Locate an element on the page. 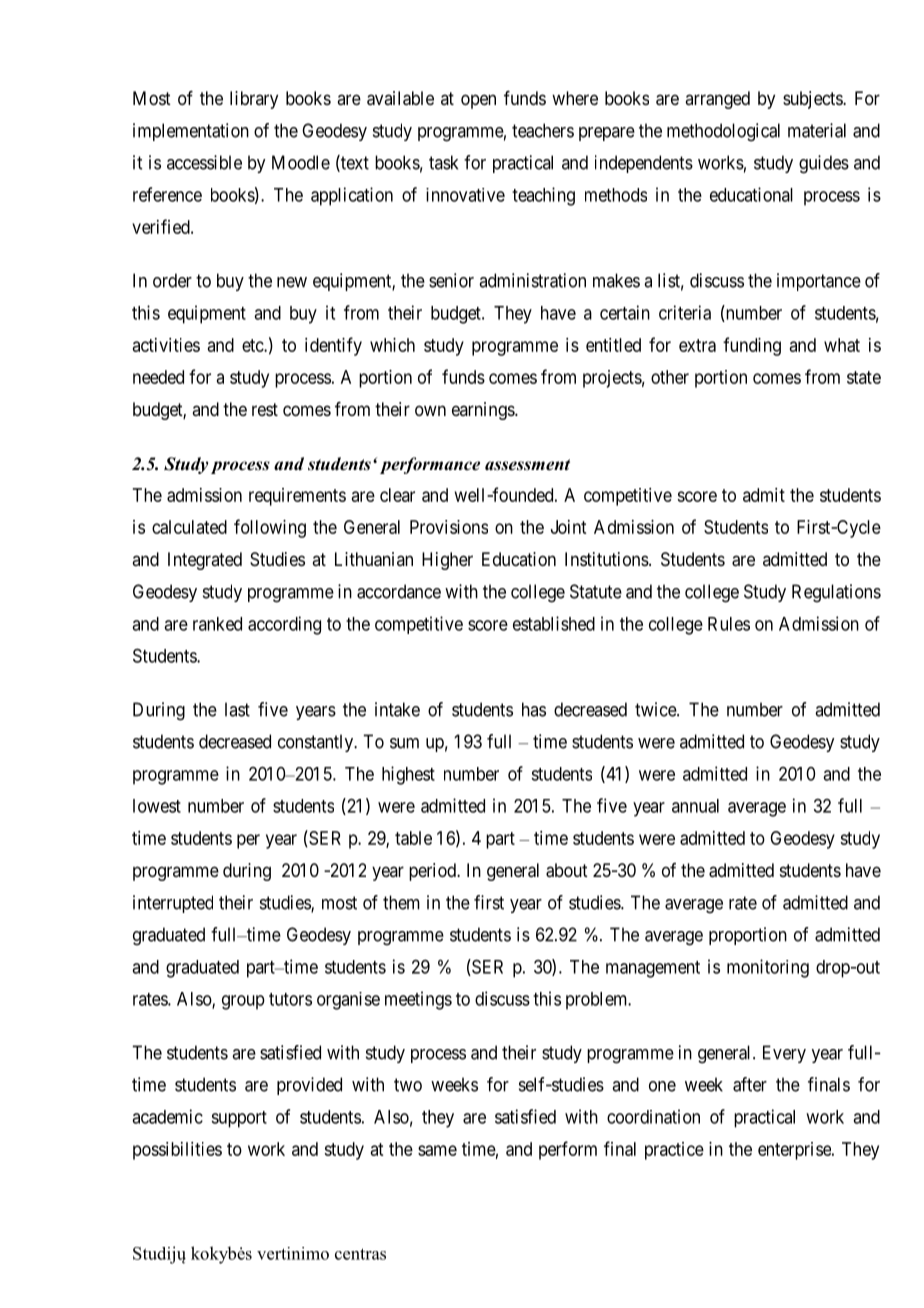 This page has height=1308, width=924. about is located at coordinates (567, 870).
